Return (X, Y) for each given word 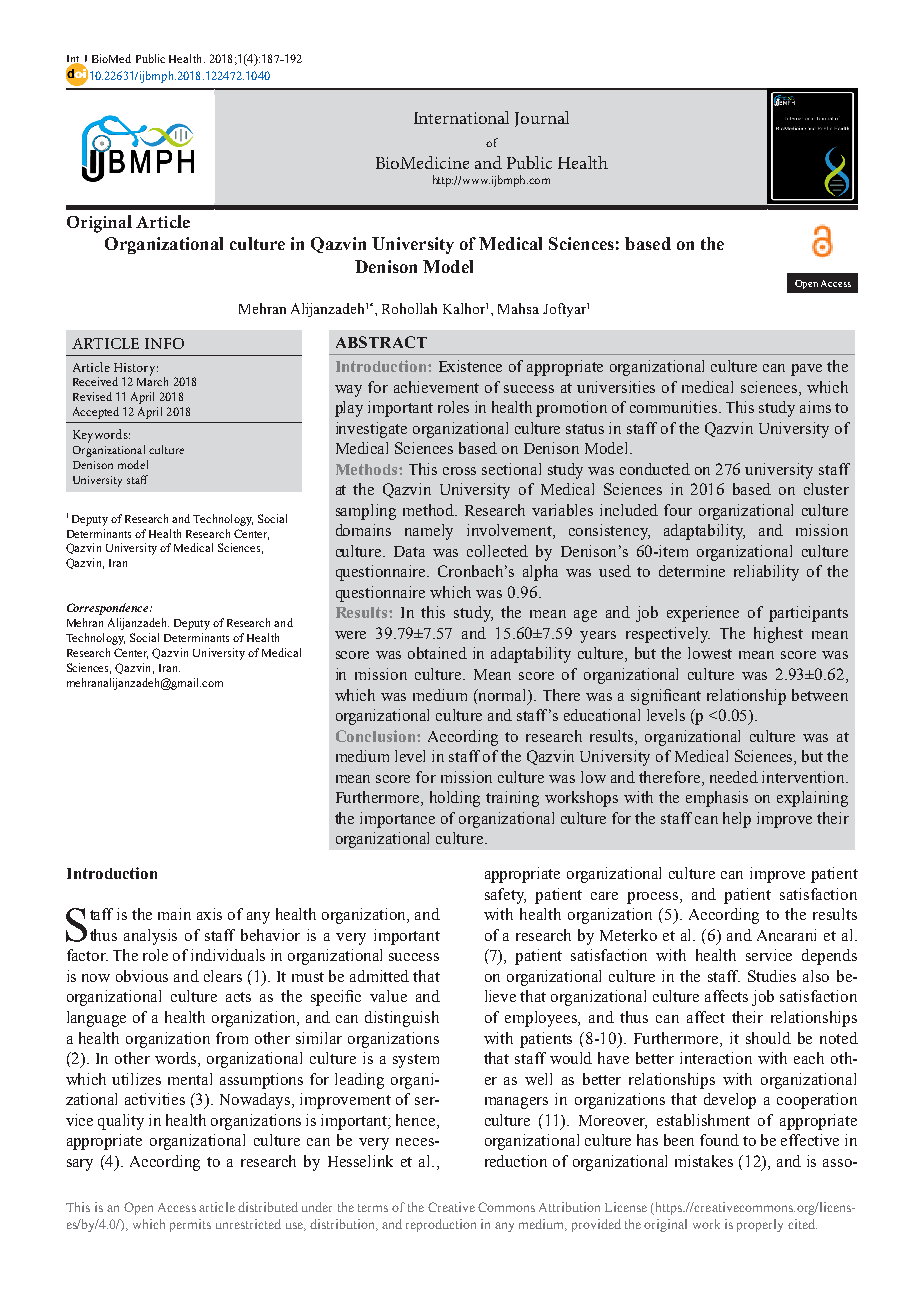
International (461, 117)
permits (190, 1225)
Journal (542, 119)
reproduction (441, 1225)
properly (760, 1225)
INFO (164, 343)
